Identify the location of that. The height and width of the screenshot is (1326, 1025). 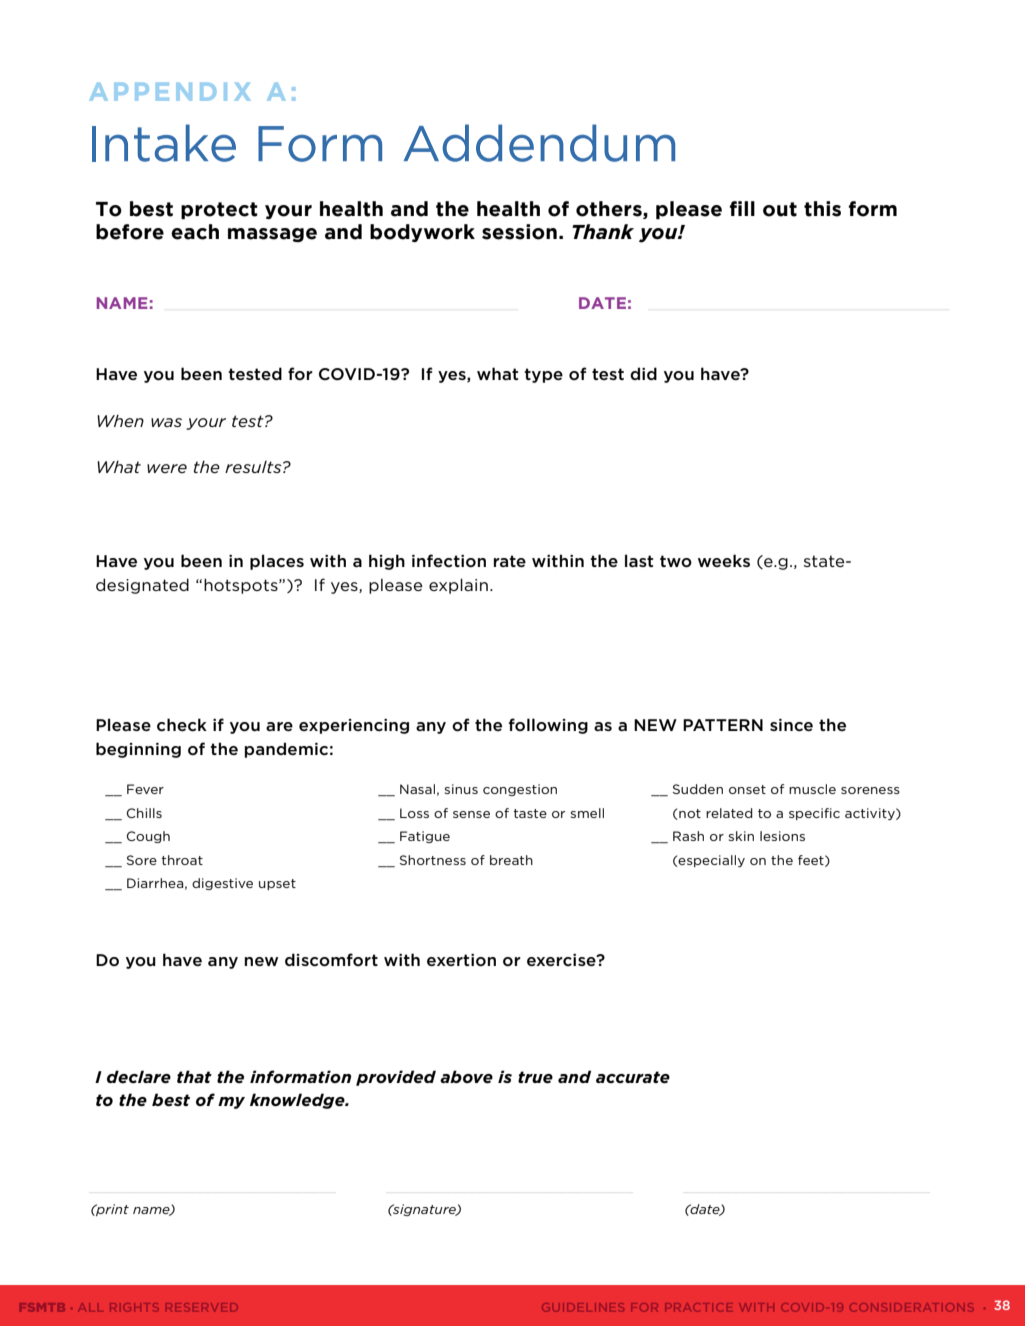
(194, 1076).
